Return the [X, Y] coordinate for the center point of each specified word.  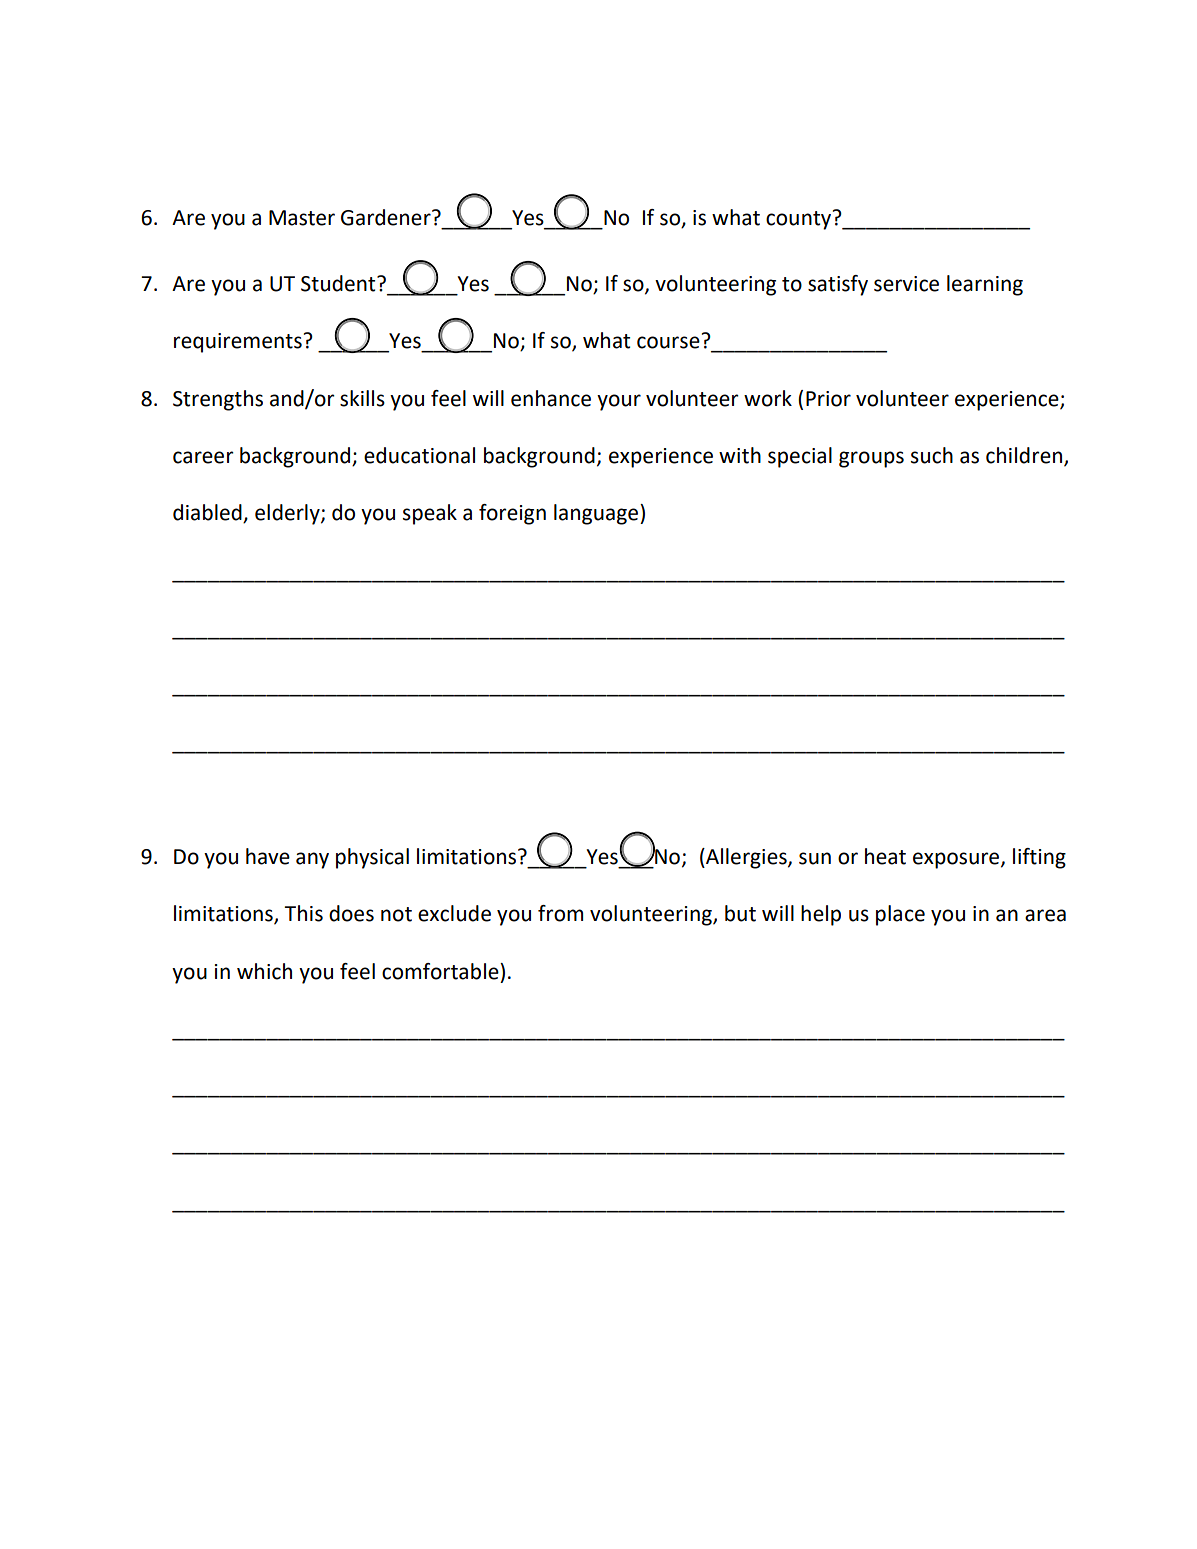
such [932, 455]
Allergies [746, 858]
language [597, 514]
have [268, 856]
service [906, 284]
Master [302, 218]
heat [885, 856]
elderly [288, 514]
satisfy [838, 285]
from [560, 913]
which [264, 971]
